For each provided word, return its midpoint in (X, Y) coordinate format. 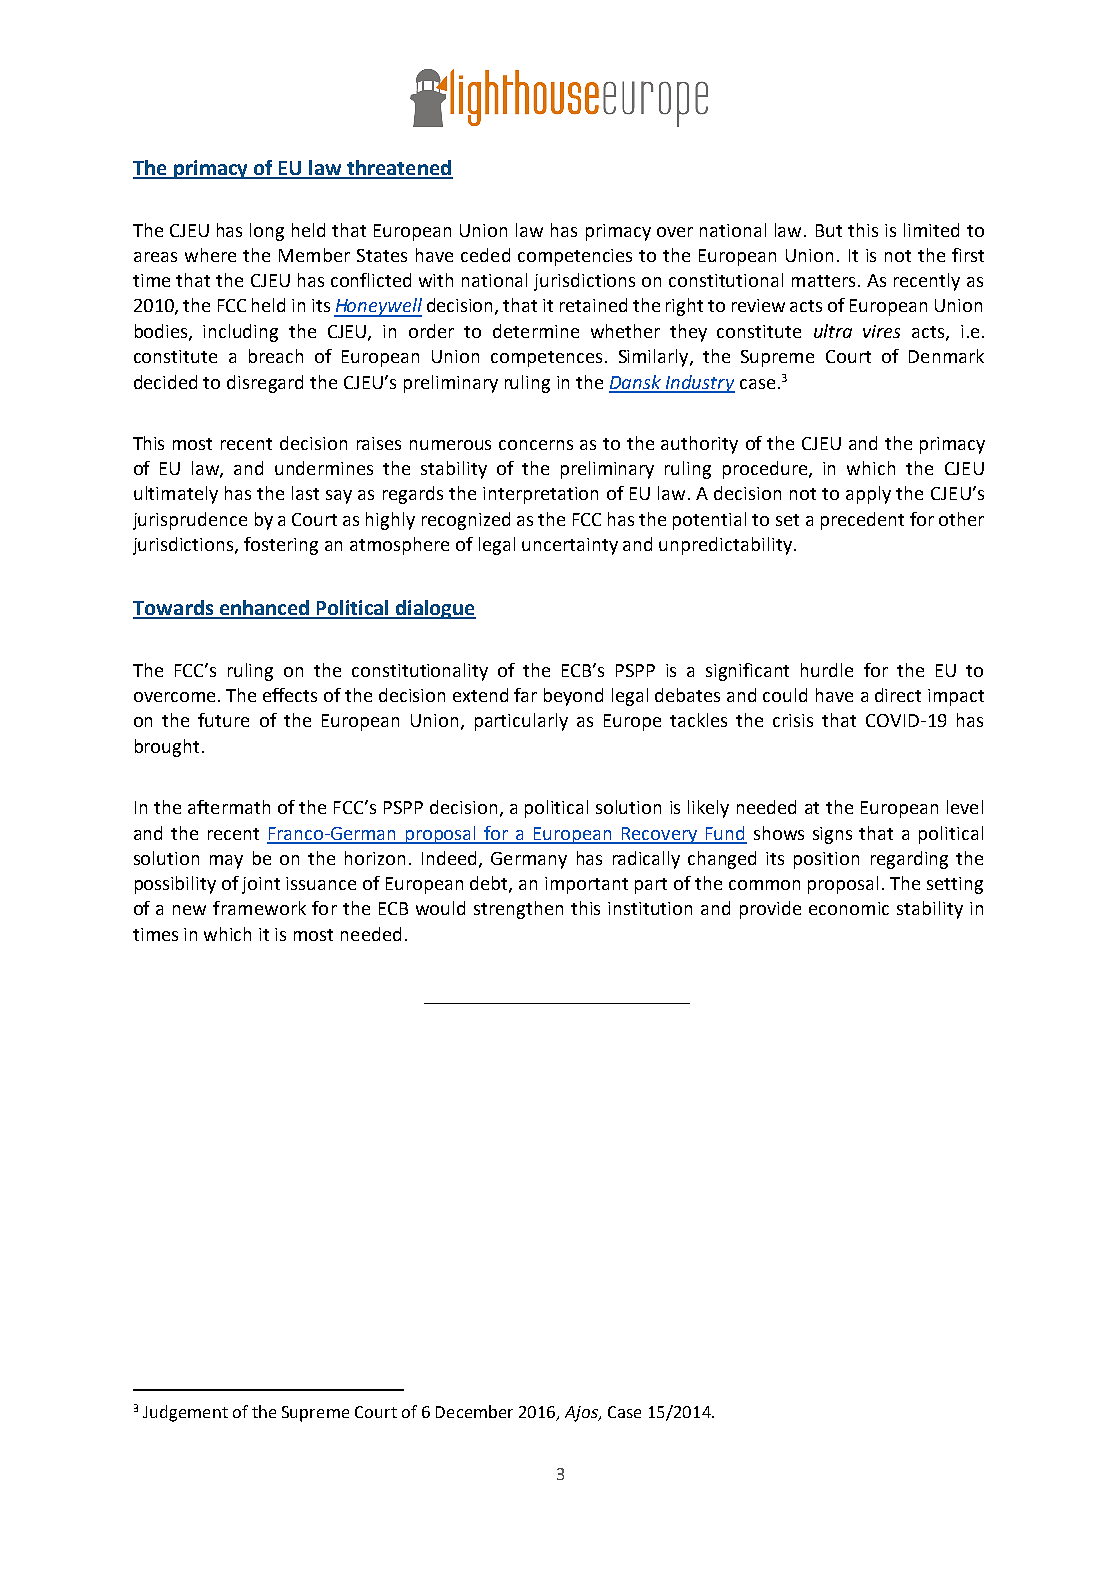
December (474, 1411)
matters (823, 281)
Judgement (185, 1413)
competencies (575, 257)
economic (849, 908)
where (210, 255)
